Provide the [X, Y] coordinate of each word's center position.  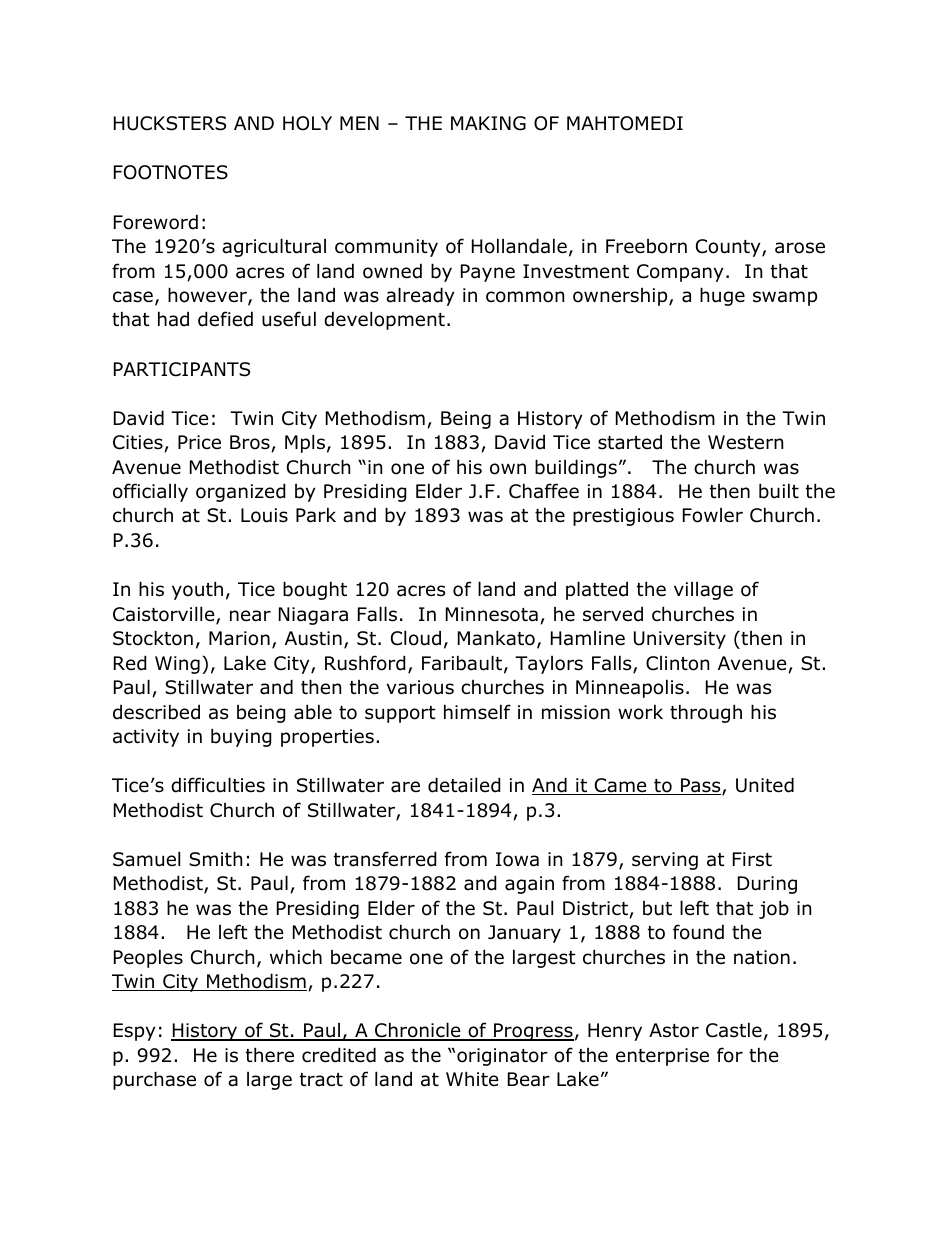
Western [745, 442]
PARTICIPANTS [182, 369]
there [270, 1055]
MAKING [488, 123]
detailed [464, 785]
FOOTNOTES [171, 172]
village [703, 591]
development [384, 320]
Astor [674, 1030]
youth [197, 590]
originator [502, 1057]
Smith [215, 859]
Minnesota [492, 614]
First [752, 859]
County [729, 248]
